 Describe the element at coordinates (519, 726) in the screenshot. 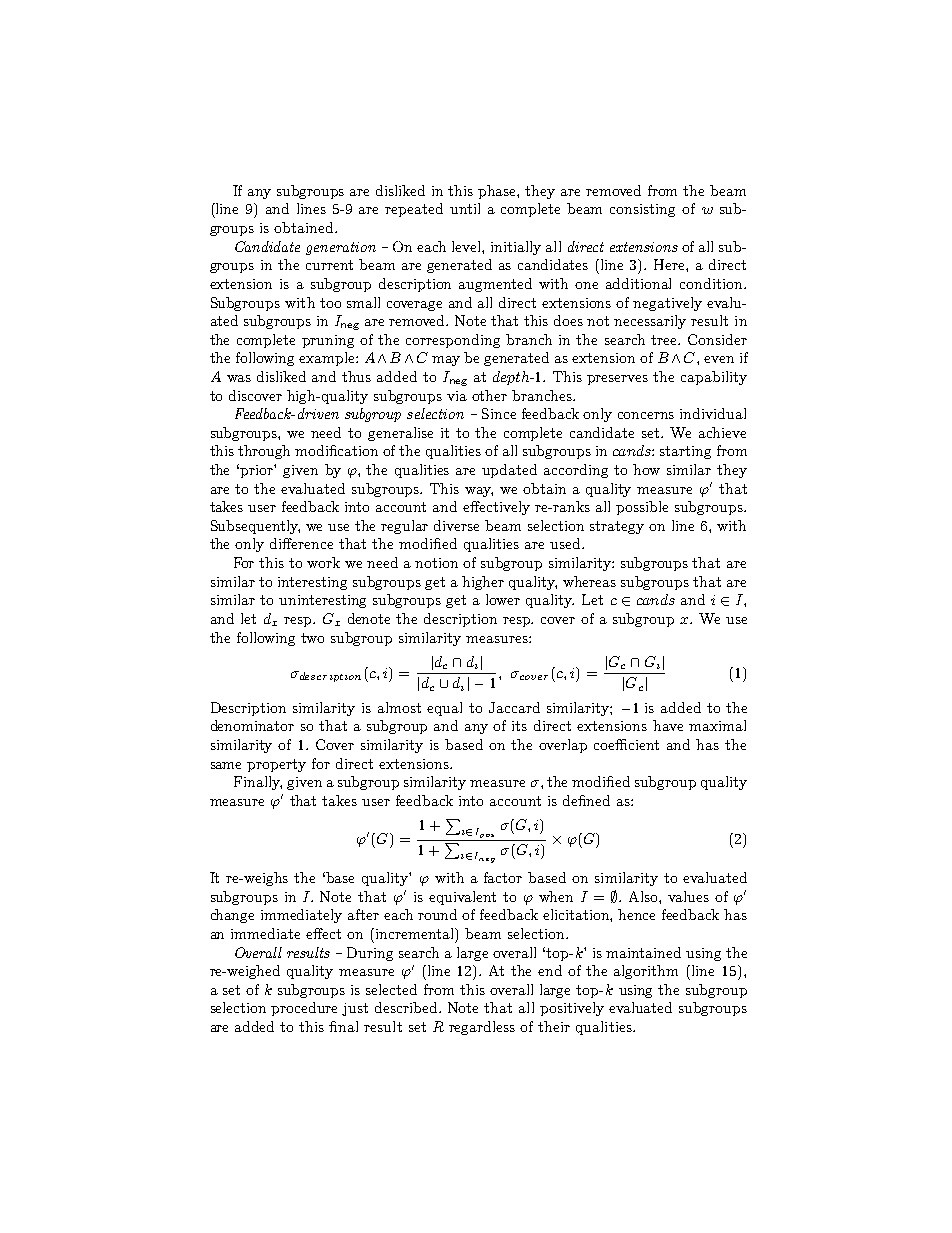

I see `its` at that location.
